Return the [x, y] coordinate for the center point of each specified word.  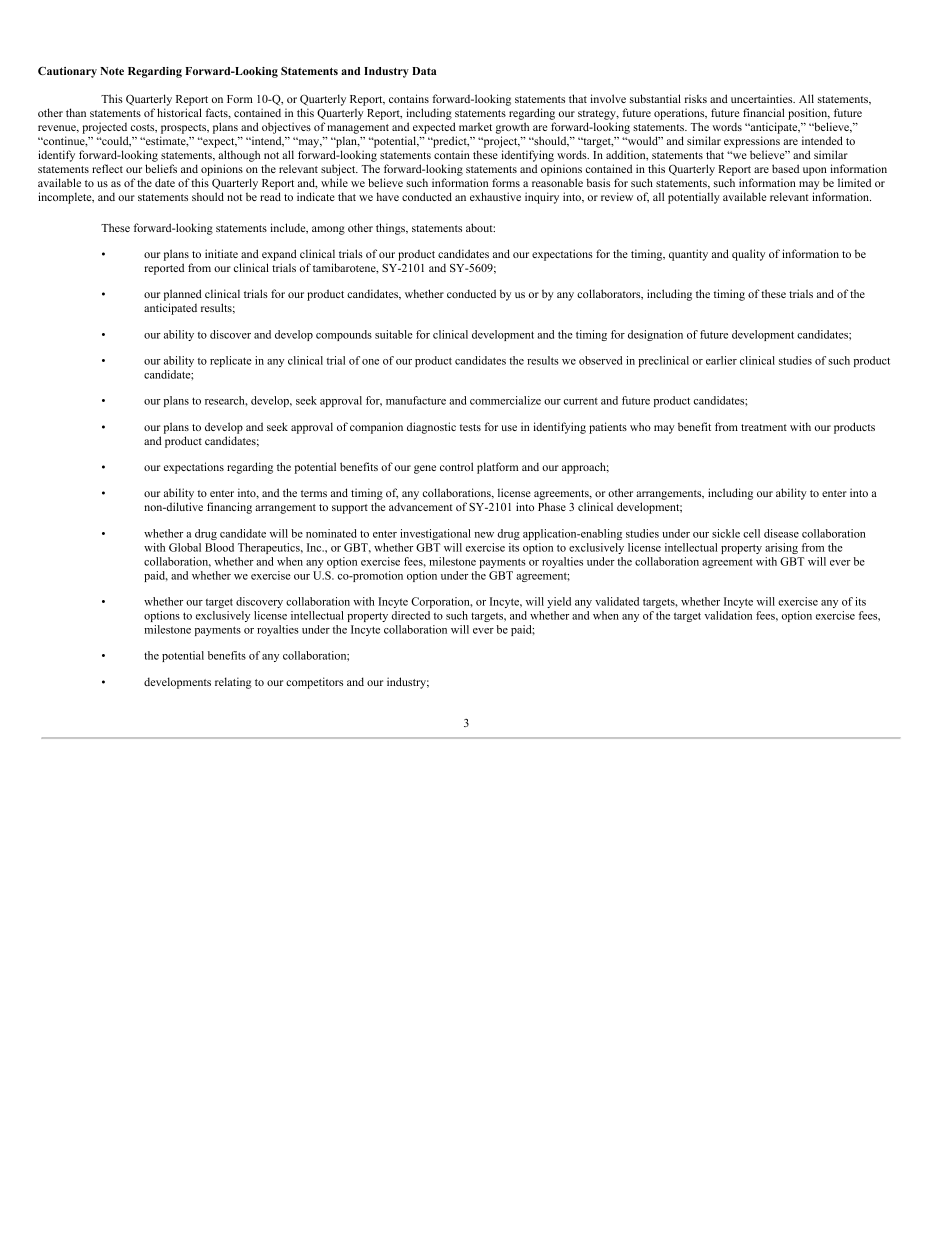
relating [233, 683]
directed [411, 615]
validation [728, 615]
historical [179, 112]
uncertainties [763, 98]
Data [424, 71]
